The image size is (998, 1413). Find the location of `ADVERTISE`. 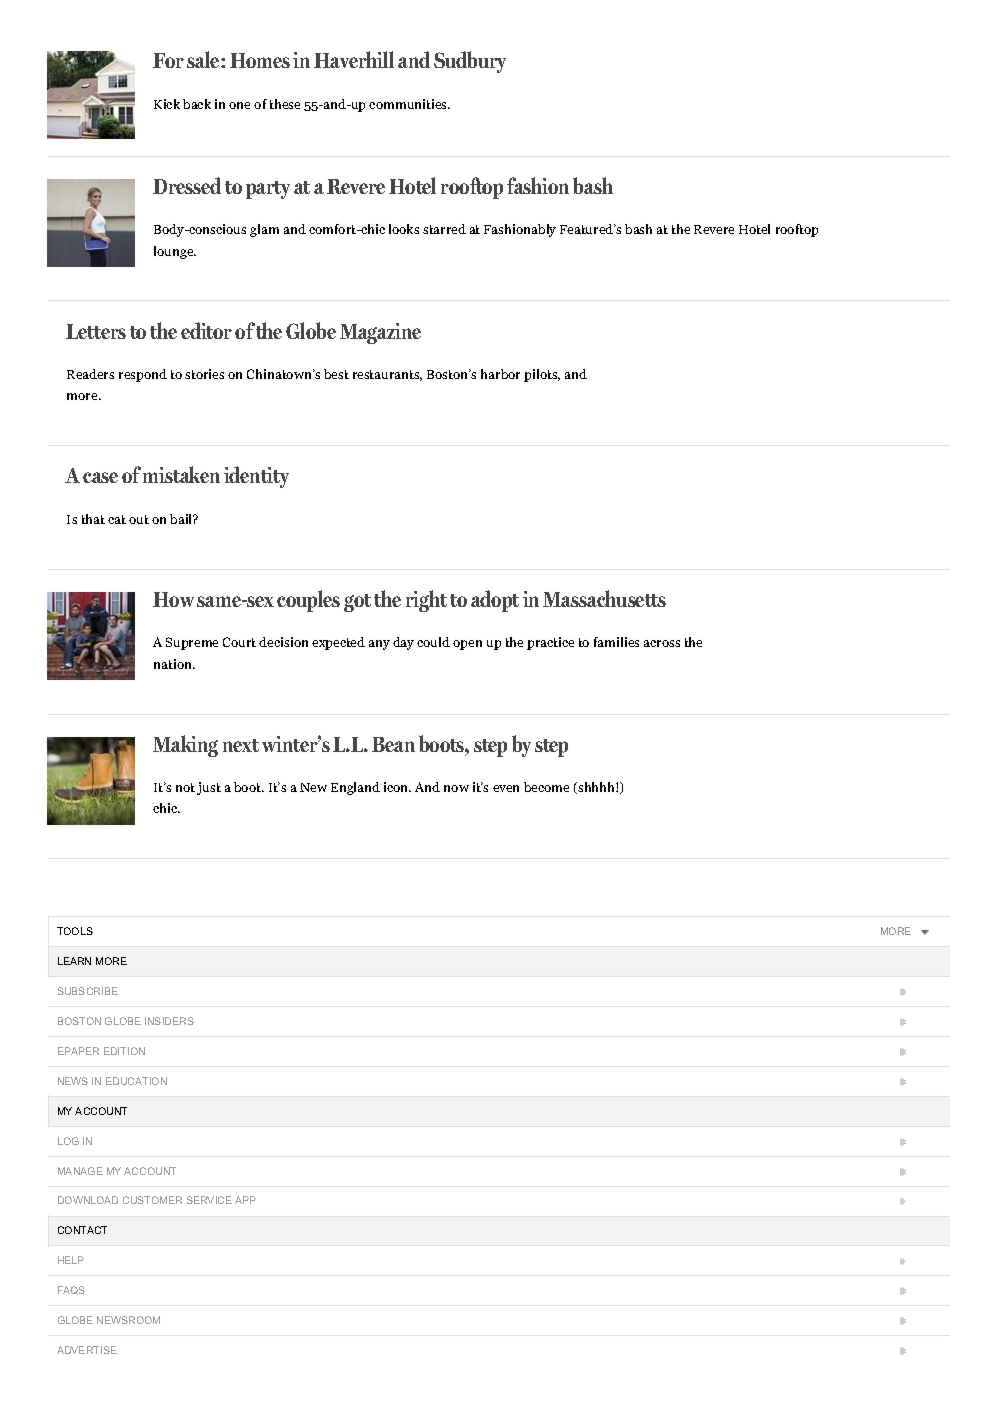

ADVERTISE is located at coordinates (87, 1350).
